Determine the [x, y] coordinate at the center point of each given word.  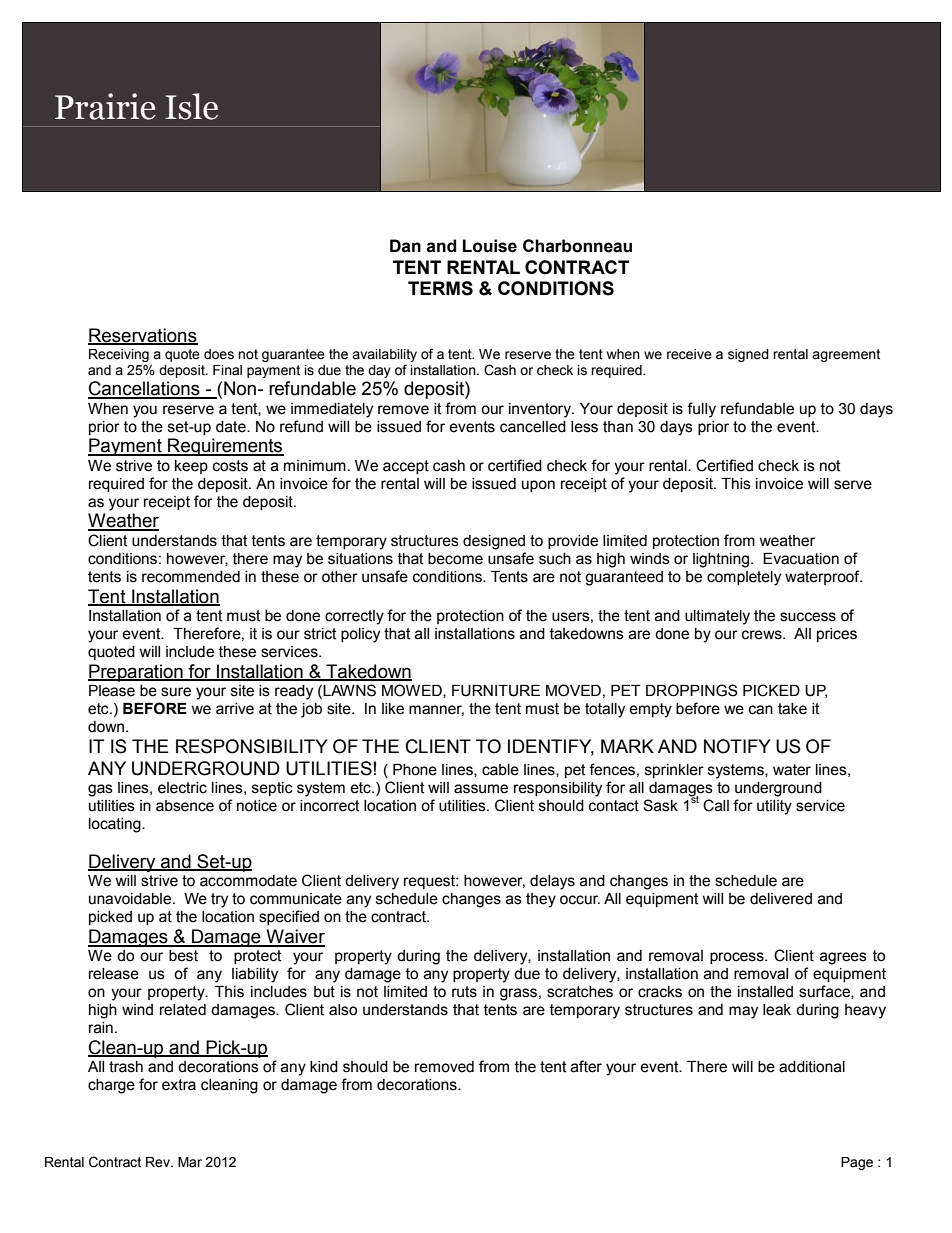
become [455, 559]
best [183, 956]
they [541, 900]
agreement [846, 355]
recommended [191, 577]
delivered [781, 899]
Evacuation [801, 559]
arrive [235, 709]
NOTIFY [737, 746]
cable [500, 770]
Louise [490, 246]
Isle [191, 106]
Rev [159, 1162]
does [219, 354]
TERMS [440, 288]
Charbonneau [577, 246]
